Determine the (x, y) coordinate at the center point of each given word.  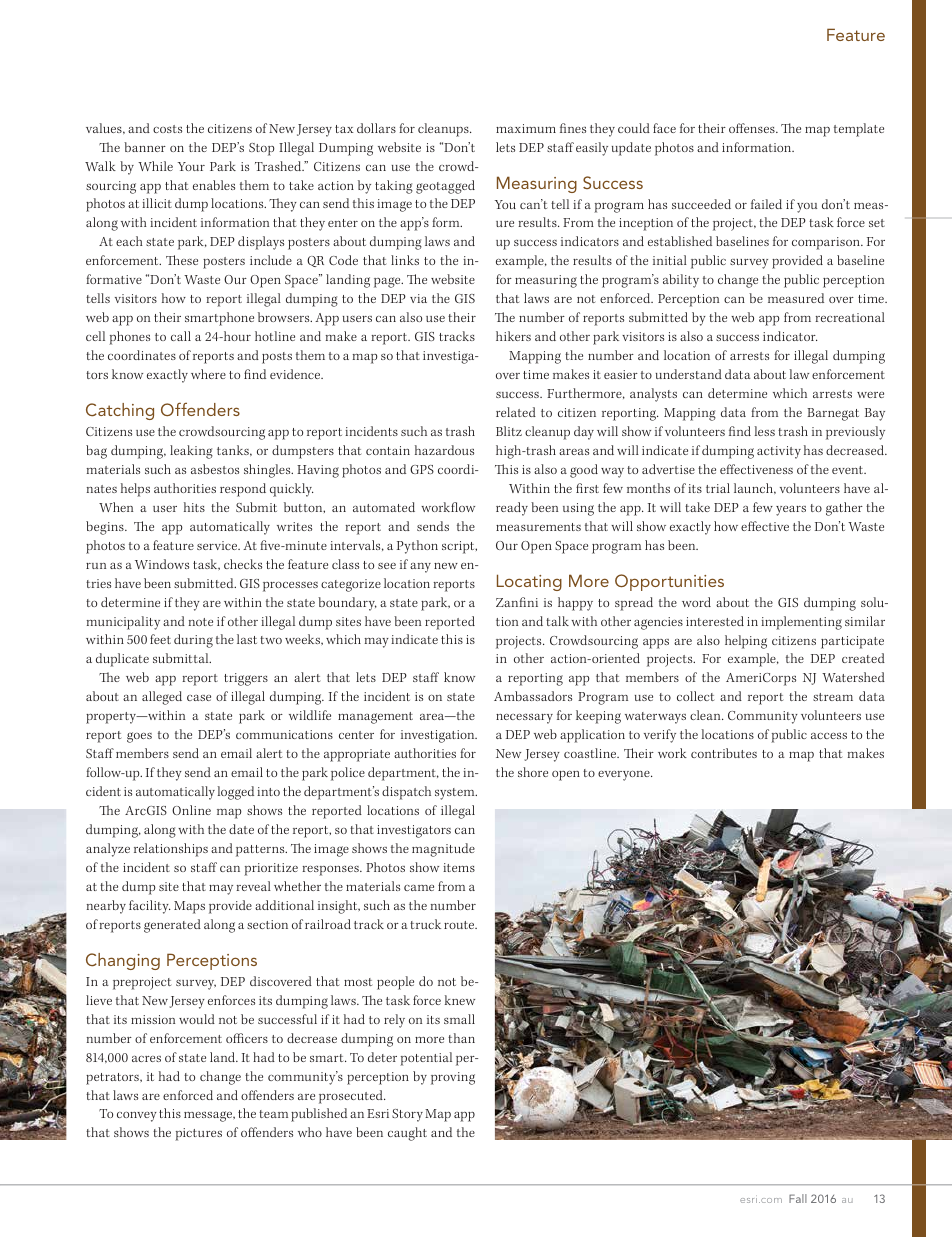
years (791, 511)
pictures (198, 1134)
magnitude (443, 850)
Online (191, 810)
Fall (798, 1198)
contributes (724, 753)
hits (194, 507)
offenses (753, 128)
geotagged (445, 187)
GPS (422, 469)
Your (191, 166)
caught (407, 1134)
